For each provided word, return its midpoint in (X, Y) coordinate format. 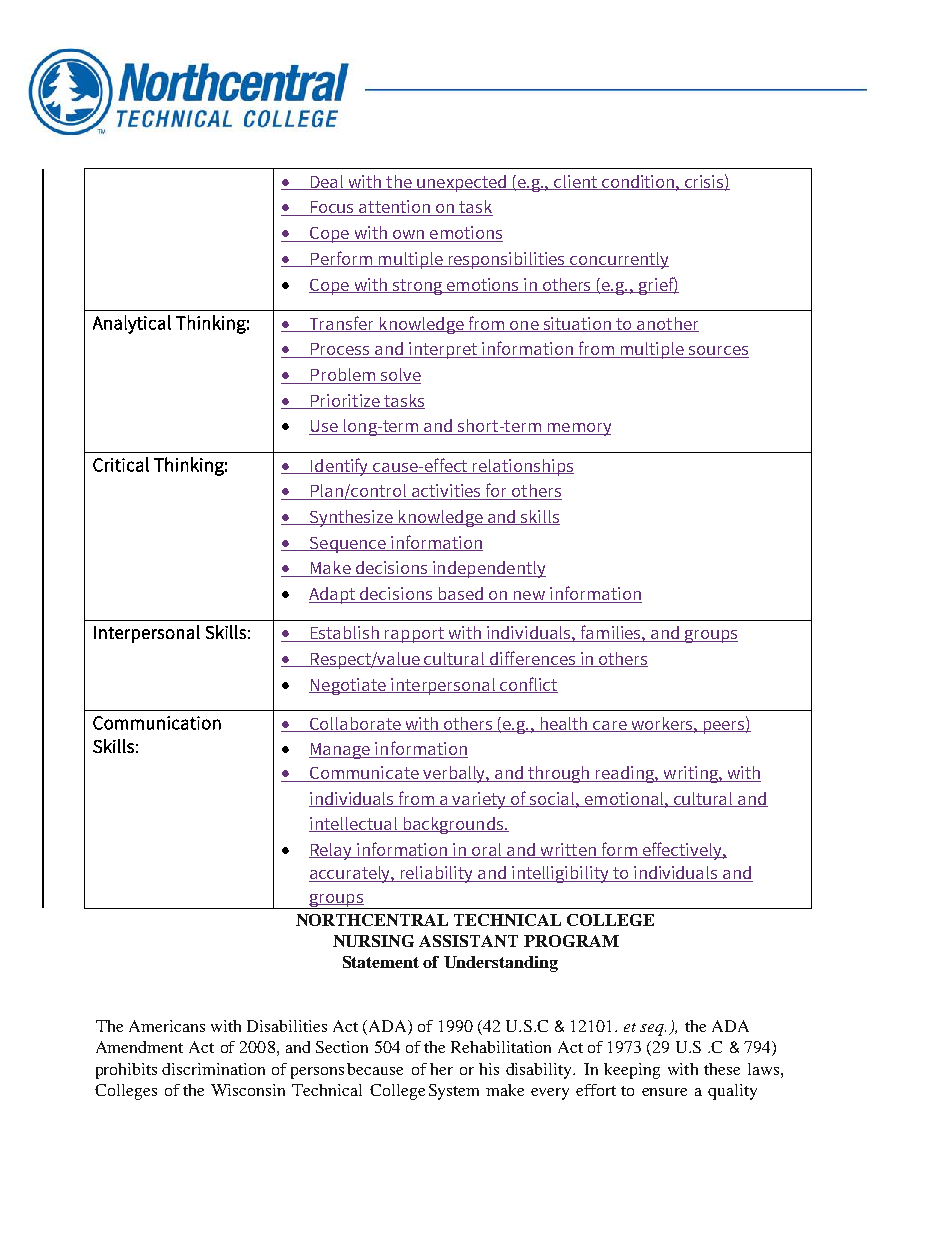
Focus (333, 208)
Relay (332, 851)
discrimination (213, 1069)
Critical (121, 464)
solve (399, 376)
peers (724, 727)
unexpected (462, 183)
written (568, 850)
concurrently (618, 260)
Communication (157, 723)
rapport (414, 635)
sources (717, 352)
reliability (437, 874)
